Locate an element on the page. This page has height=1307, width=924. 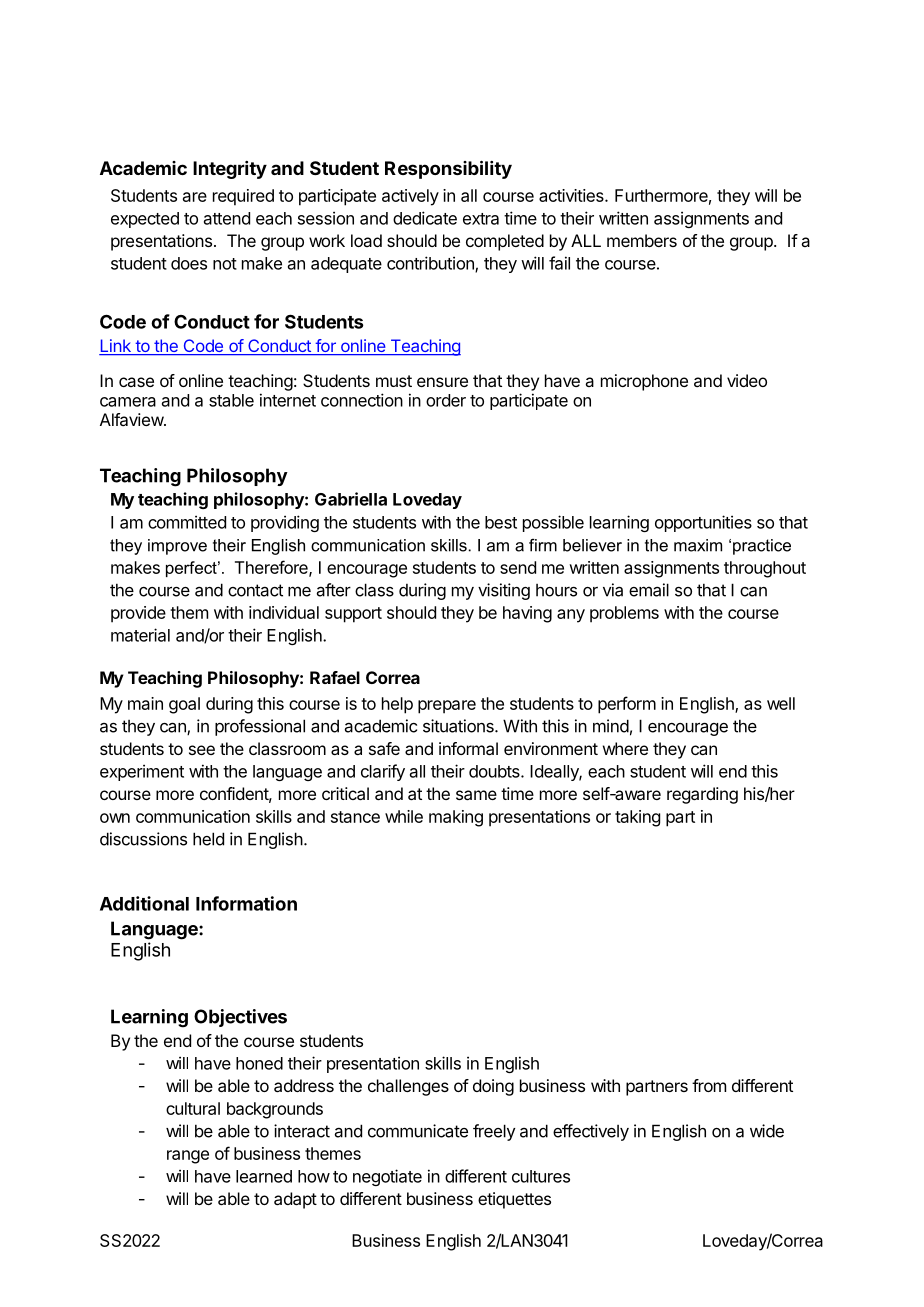
range is located at coordinates (188, 1157).
